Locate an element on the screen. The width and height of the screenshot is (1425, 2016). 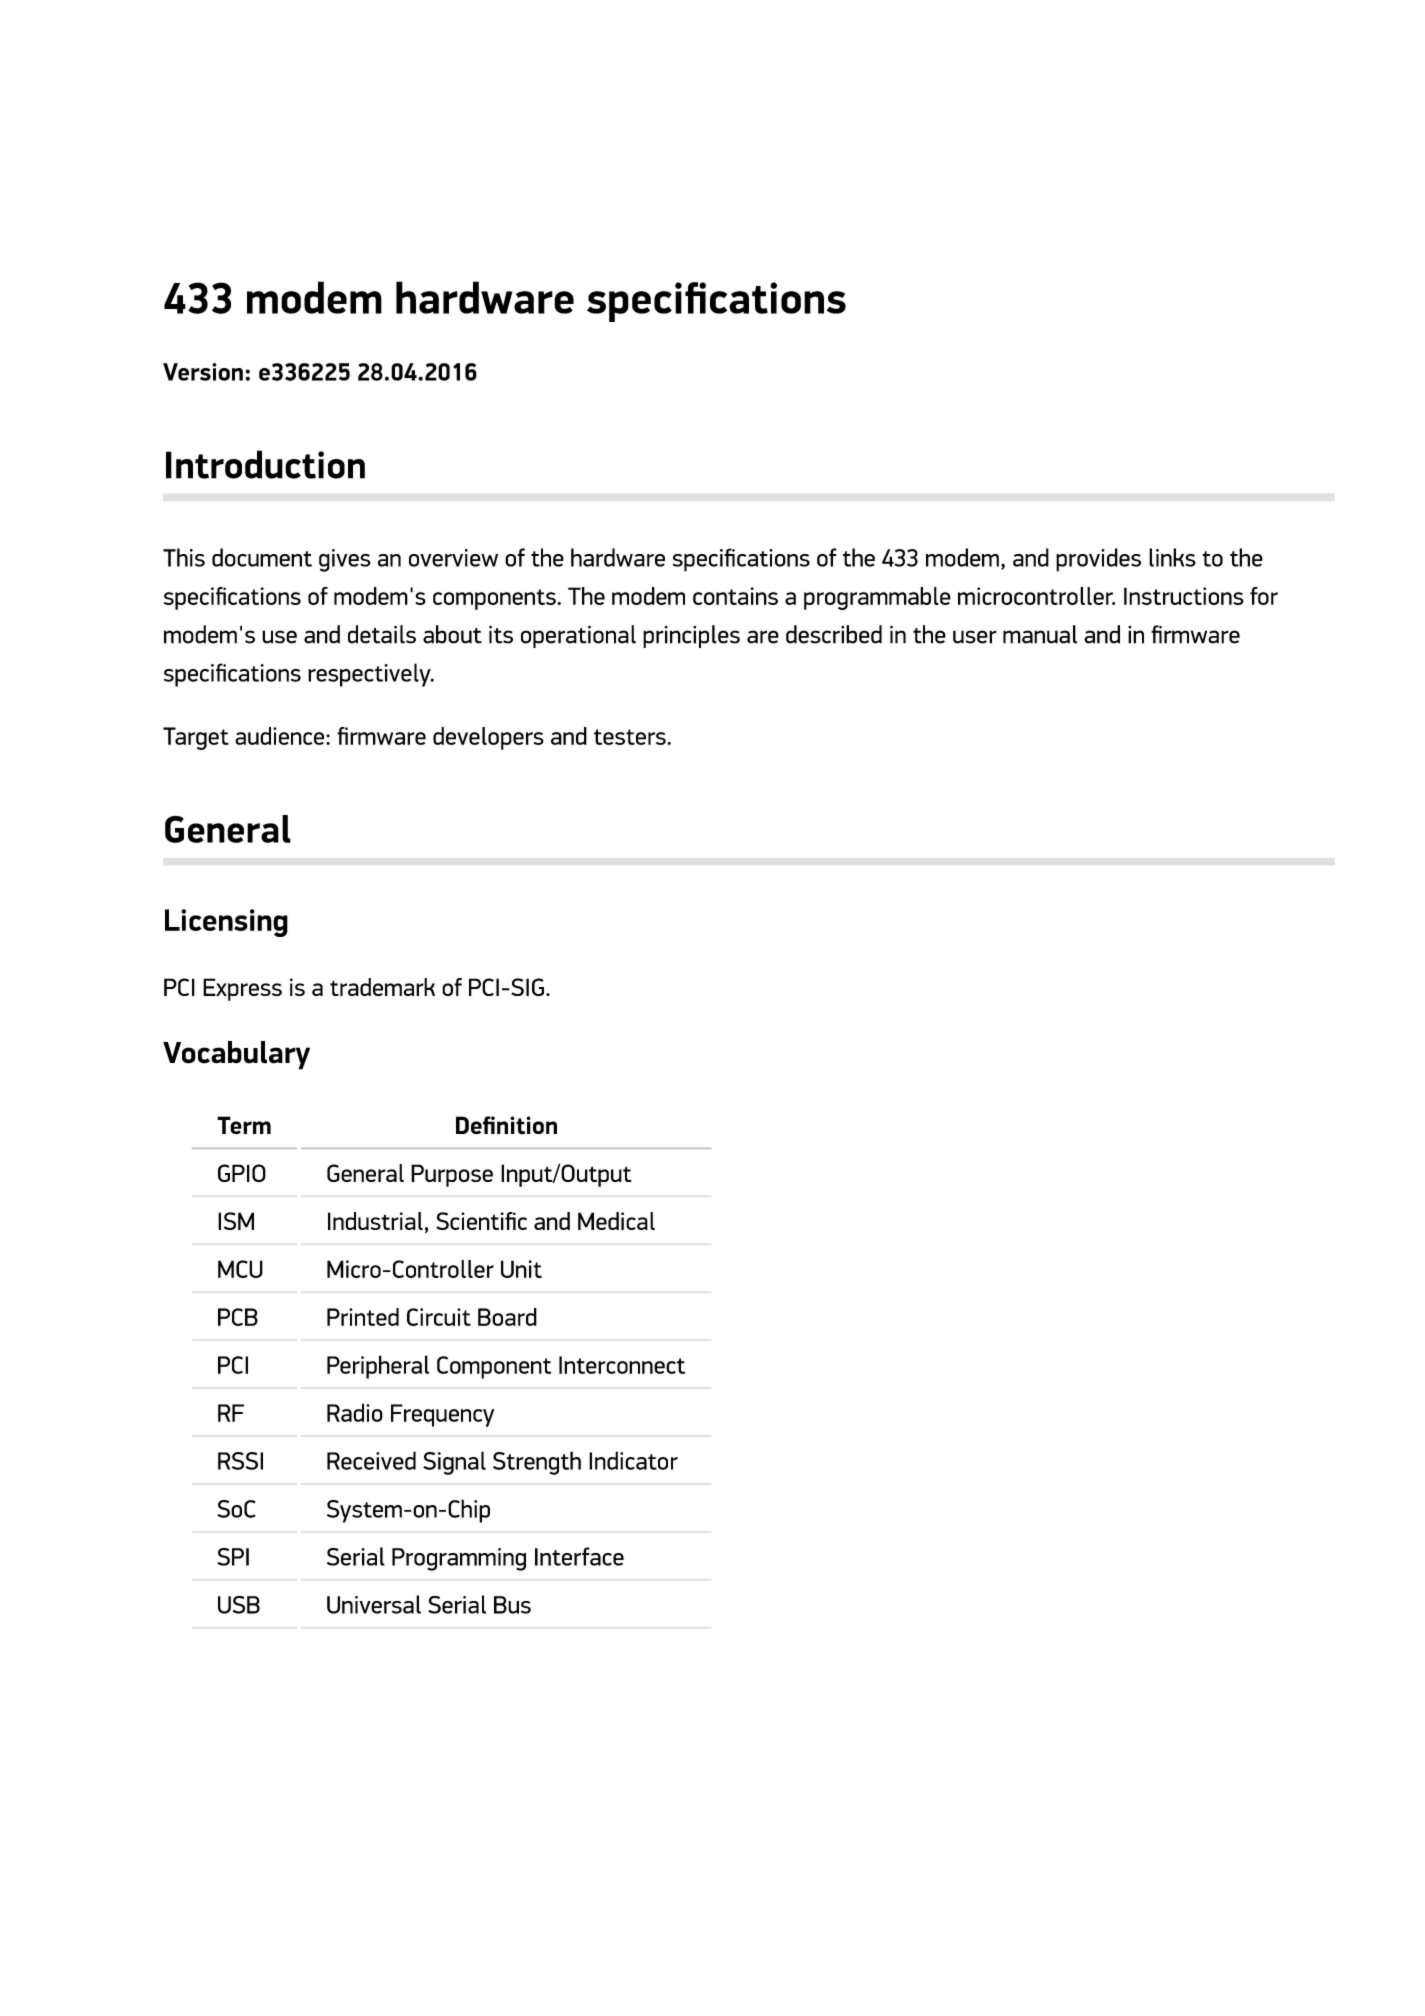
Introduction is located at coordinates (265, 464).
